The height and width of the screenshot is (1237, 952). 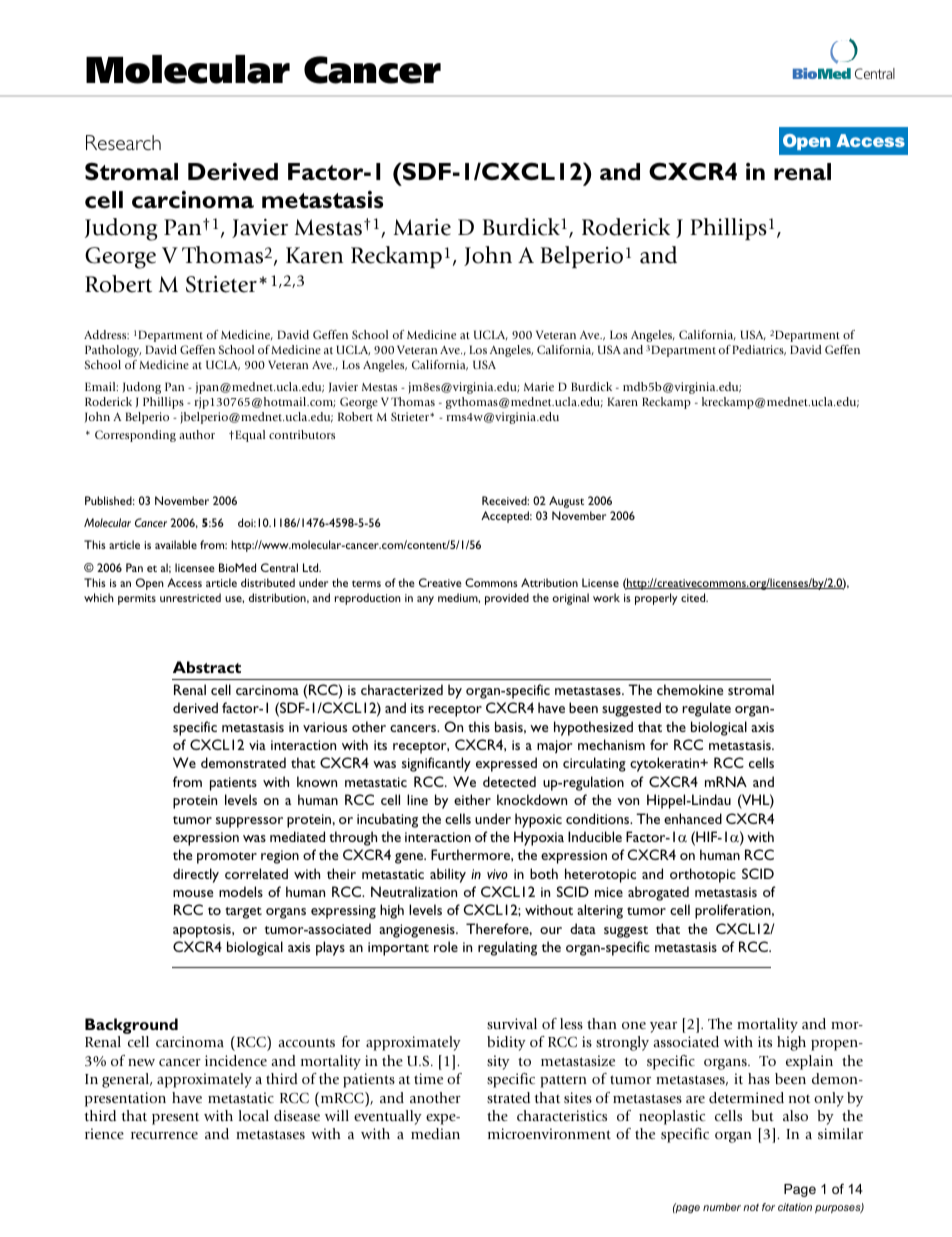 I want to click on Research, so click(x=123, y=142).
